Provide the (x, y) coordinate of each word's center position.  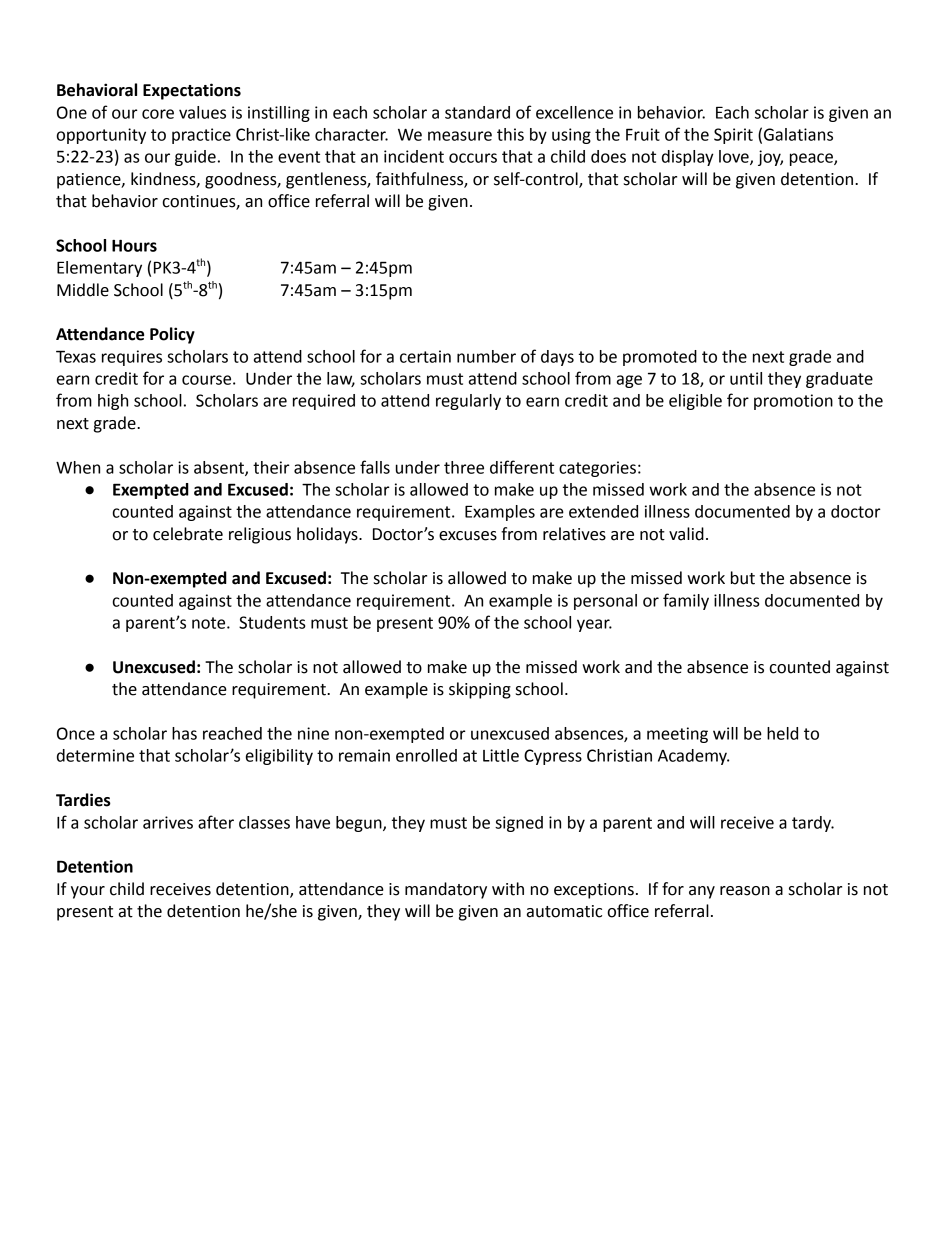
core (158, 114)
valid (686, 534)
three (464, 467)
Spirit (733, 136)
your (88, 892)
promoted (660, 358)
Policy (172, 335)
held (782, 733)
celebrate (188, 534)
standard (477, 112)
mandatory (446, 890)
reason (745, 891)
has (184, 733)
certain (425, 356)
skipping (480, 690)
